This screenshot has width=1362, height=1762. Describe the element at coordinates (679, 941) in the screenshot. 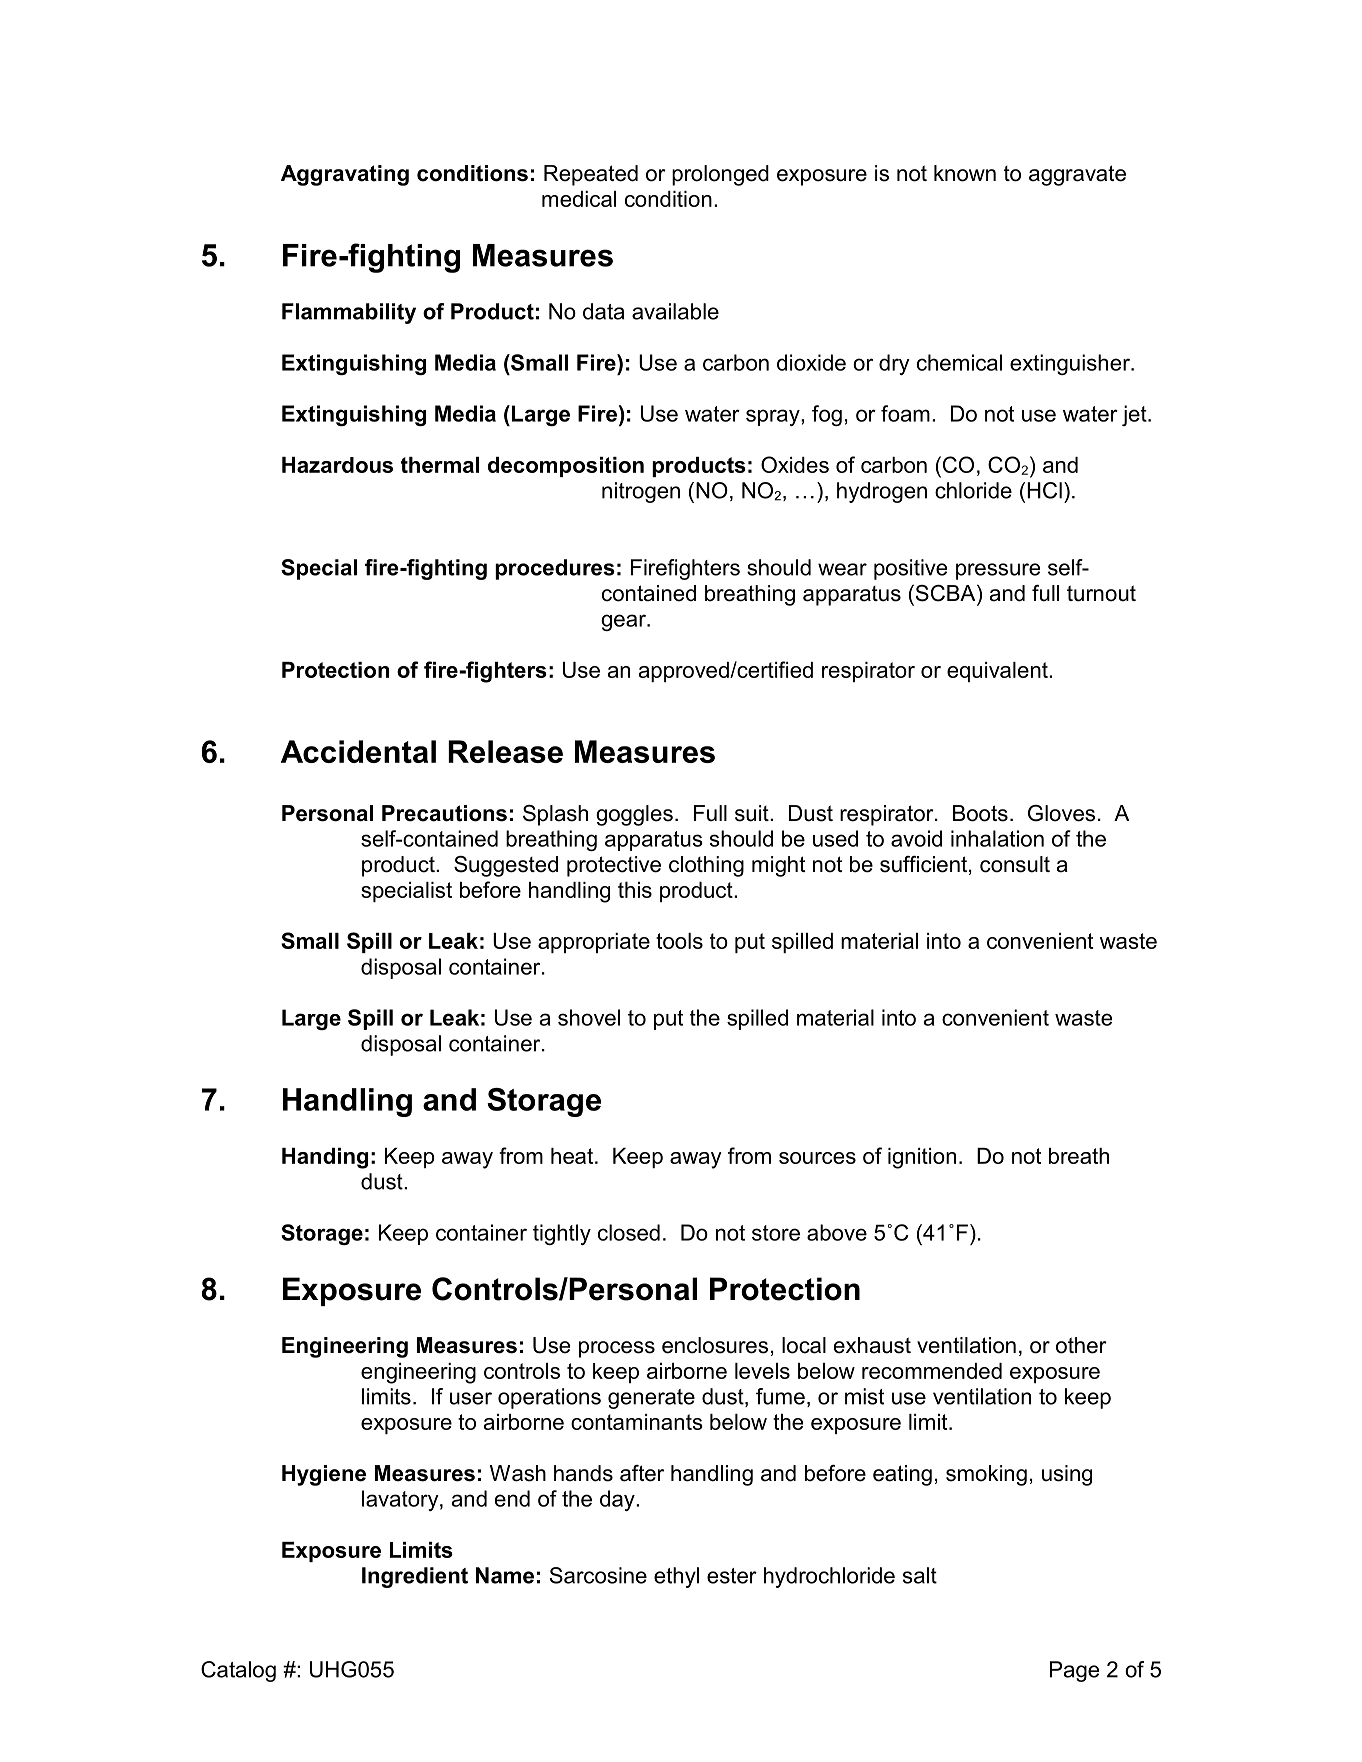

I see `tools` at that location.
